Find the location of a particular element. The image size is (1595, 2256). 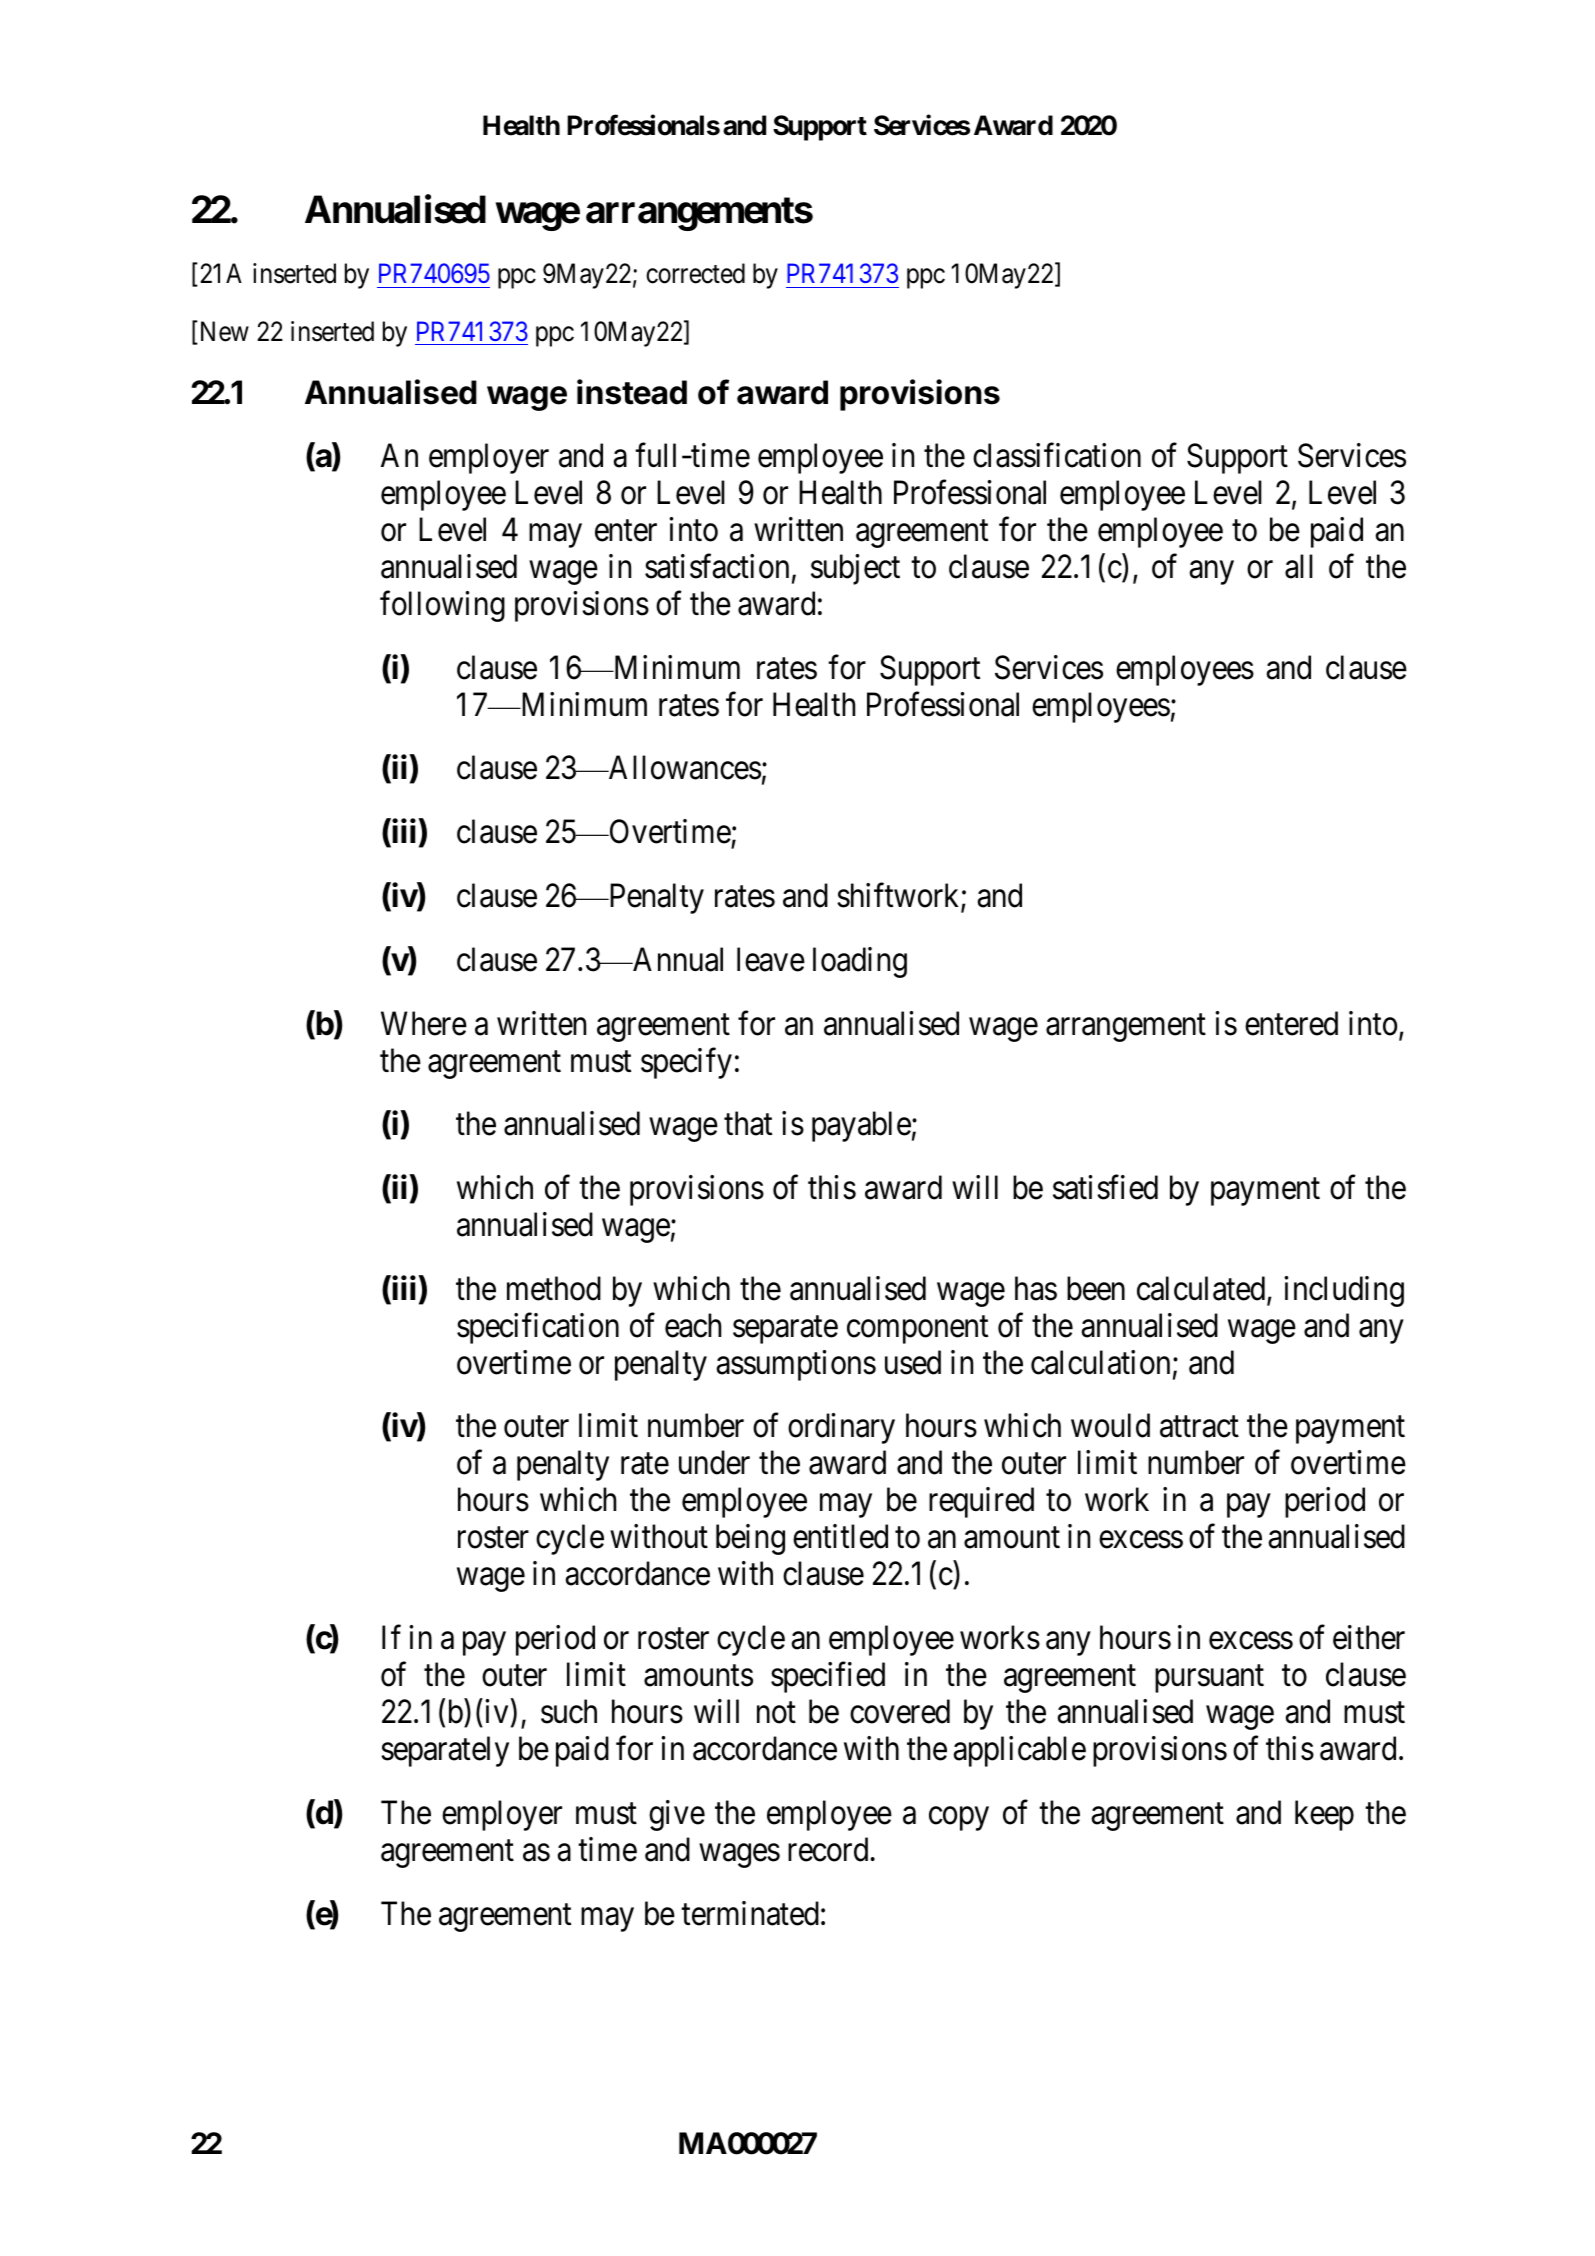

such is located at coordinates (569, 1711).
